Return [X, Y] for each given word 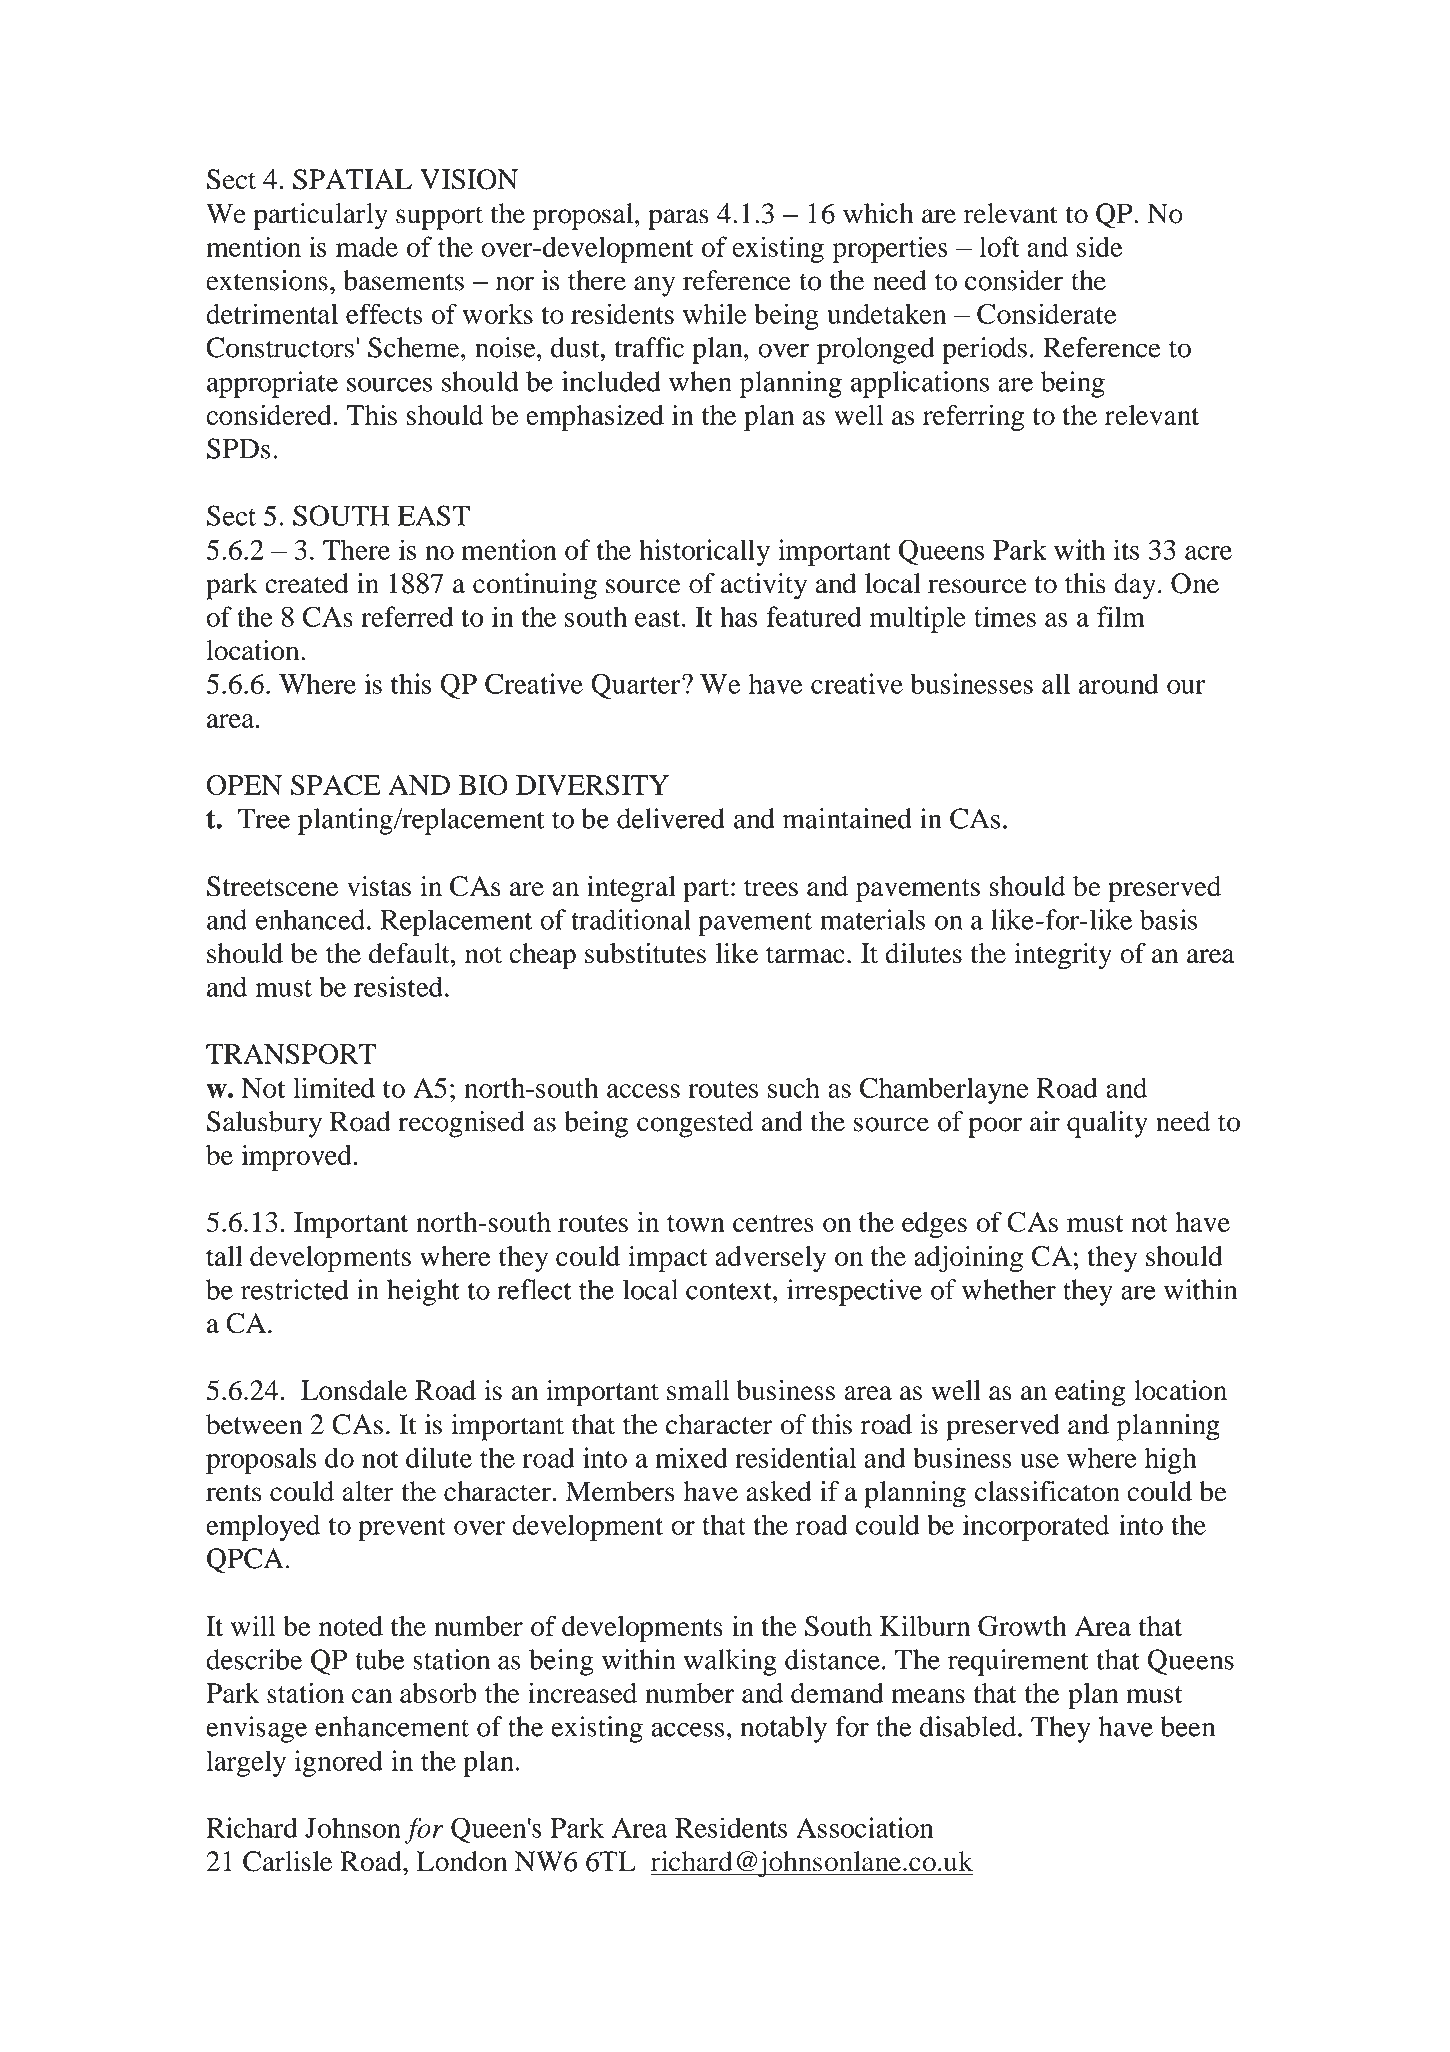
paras [678, 219]
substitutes [645, 953]
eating [1090, 1393]
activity [764, 586]
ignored [339, 1763]
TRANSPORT [291, 1053]
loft [1000, 246]
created [307, 583]
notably [783, 1729]
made [367, 246]
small [698, 1390]
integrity [1063, 956]
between [254, 1424]
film [1121, 616]
